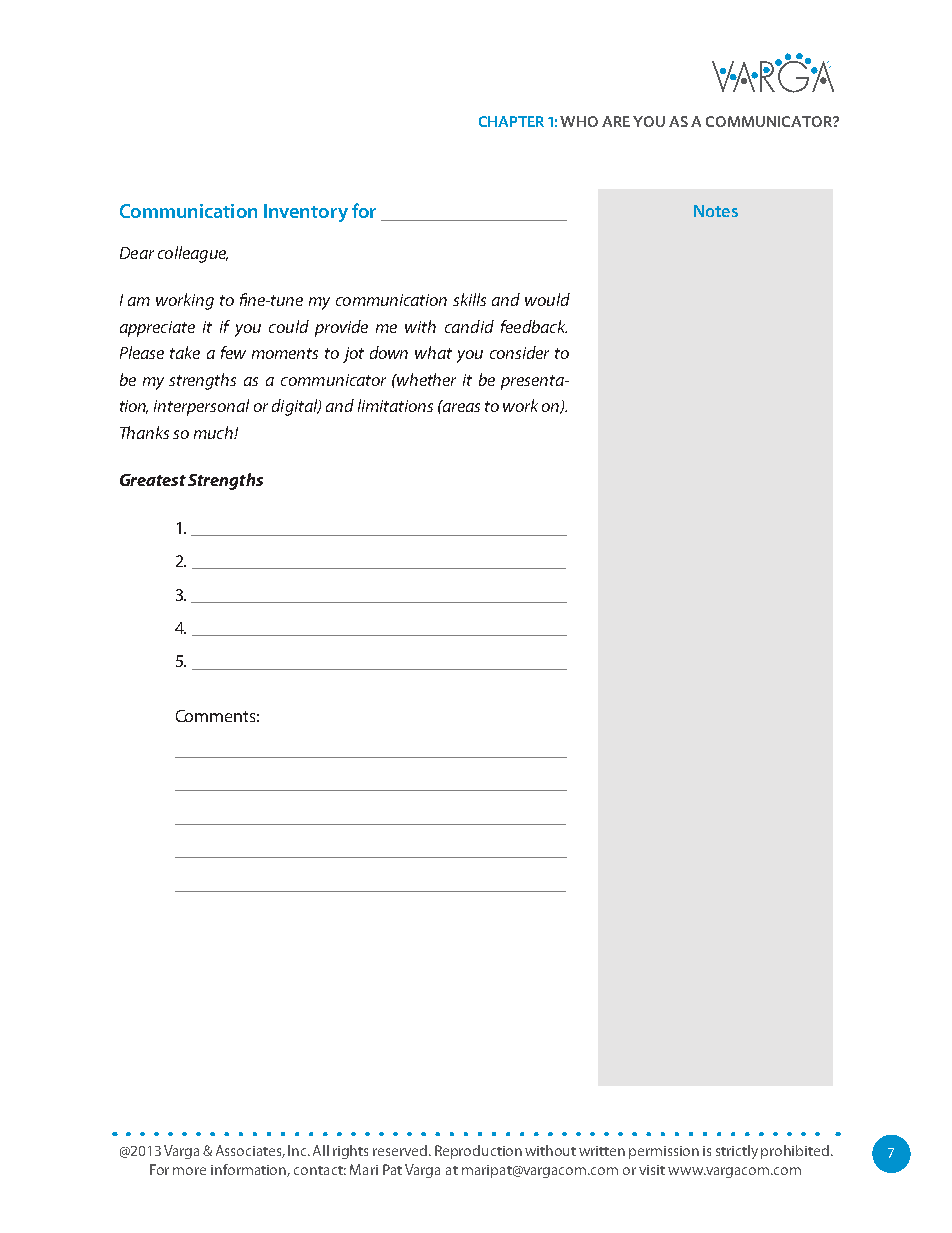  Describe the element at coordinates (214, 432) in the page. I see `much` at that location.
